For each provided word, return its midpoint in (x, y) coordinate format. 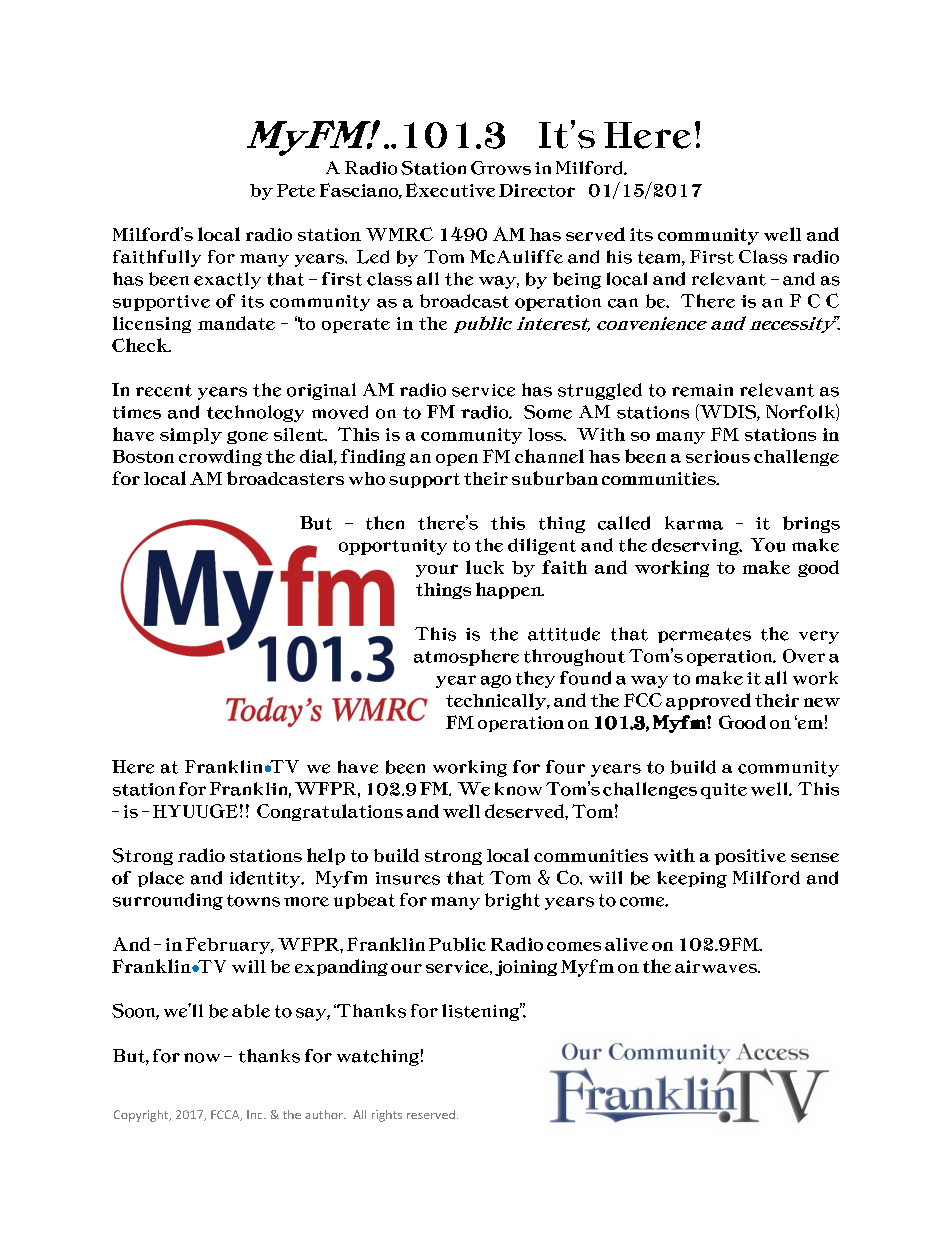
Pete (296, 190)
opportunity (393, 547)
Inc (256, 1114)
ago (496, 681)
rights (387, 1116)
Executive (450, 190)
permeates (704, 635)
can (623, 303)
